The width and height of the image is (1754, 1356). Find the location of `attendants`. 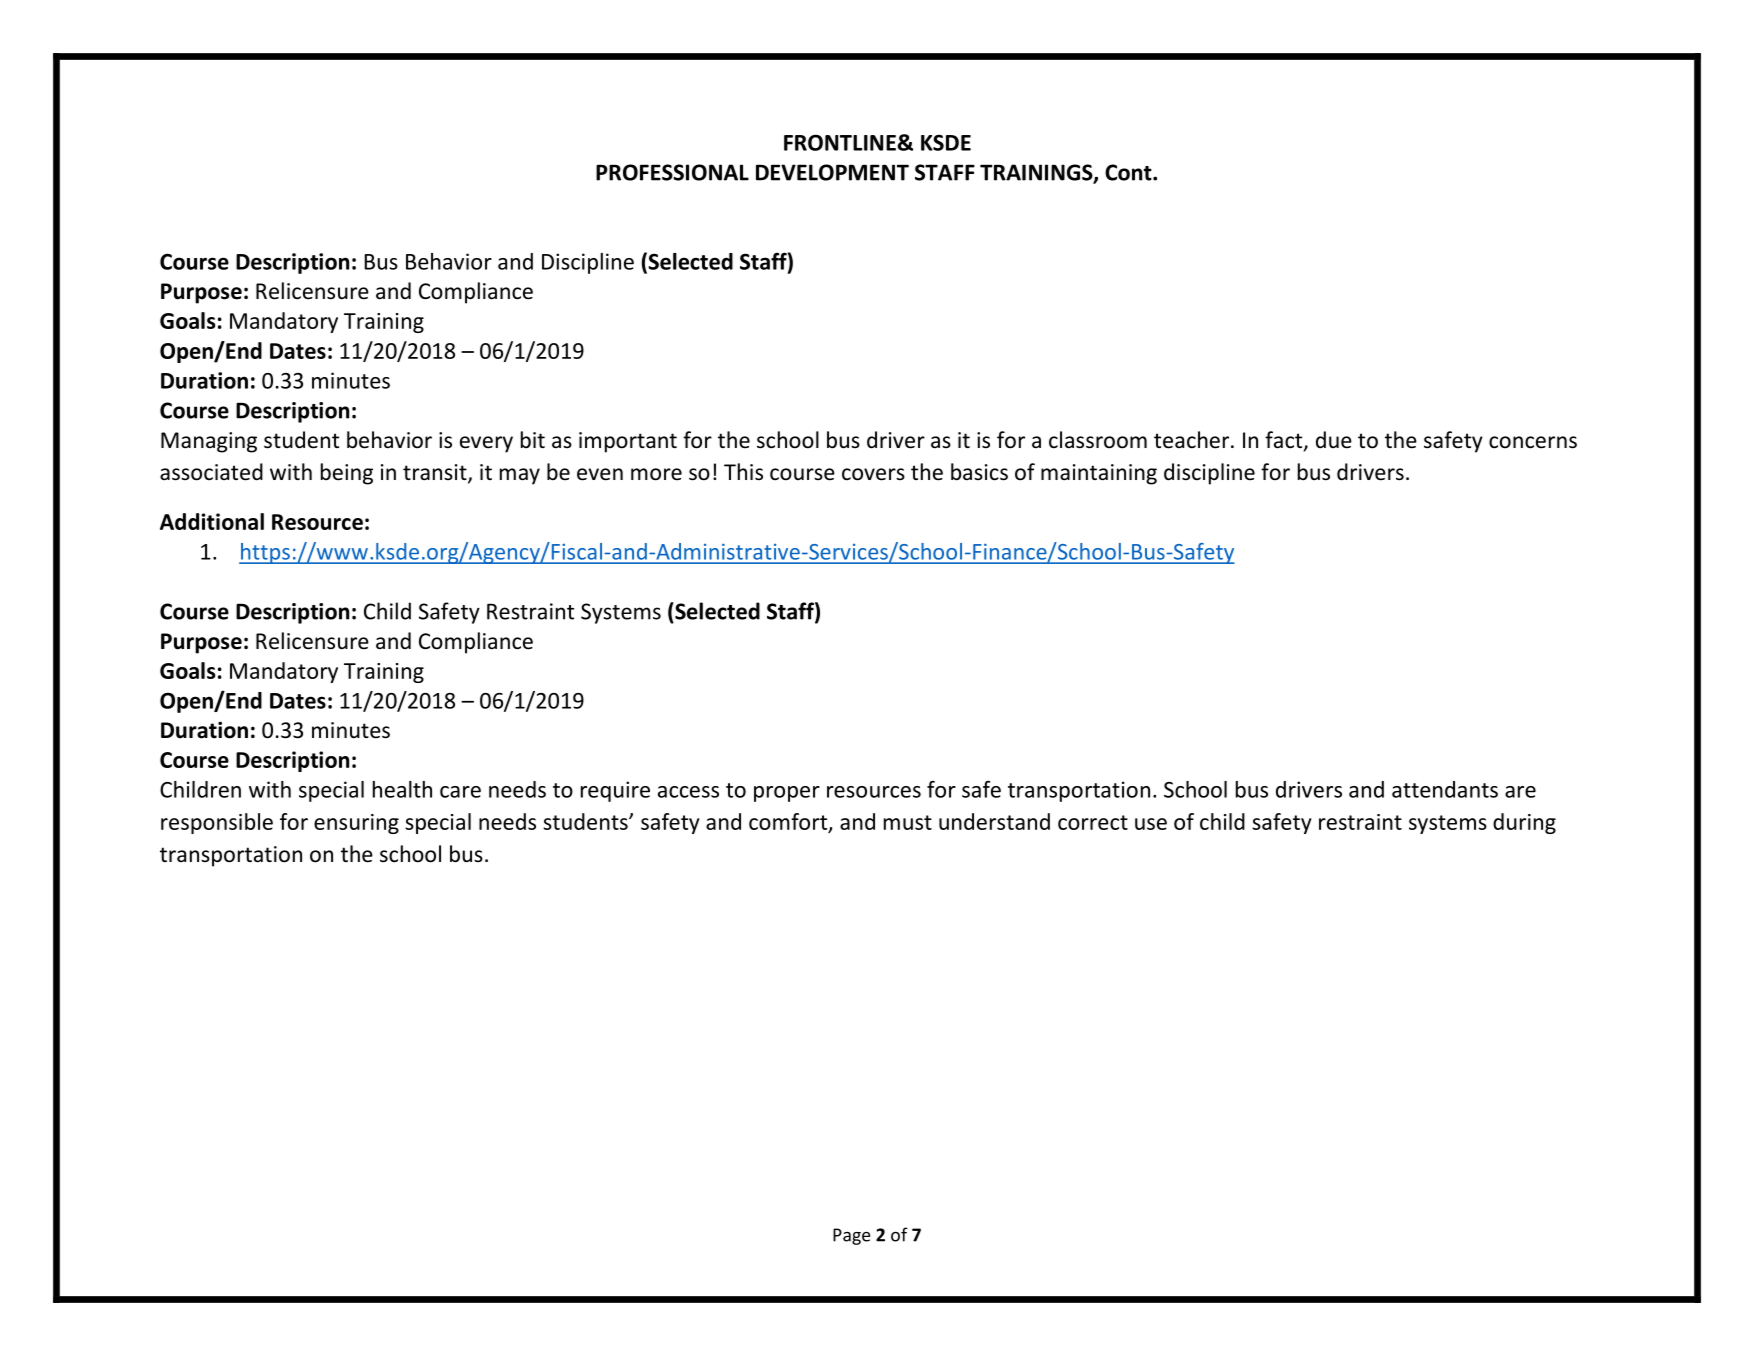

attendants is located at coordinates (1445, 789).
